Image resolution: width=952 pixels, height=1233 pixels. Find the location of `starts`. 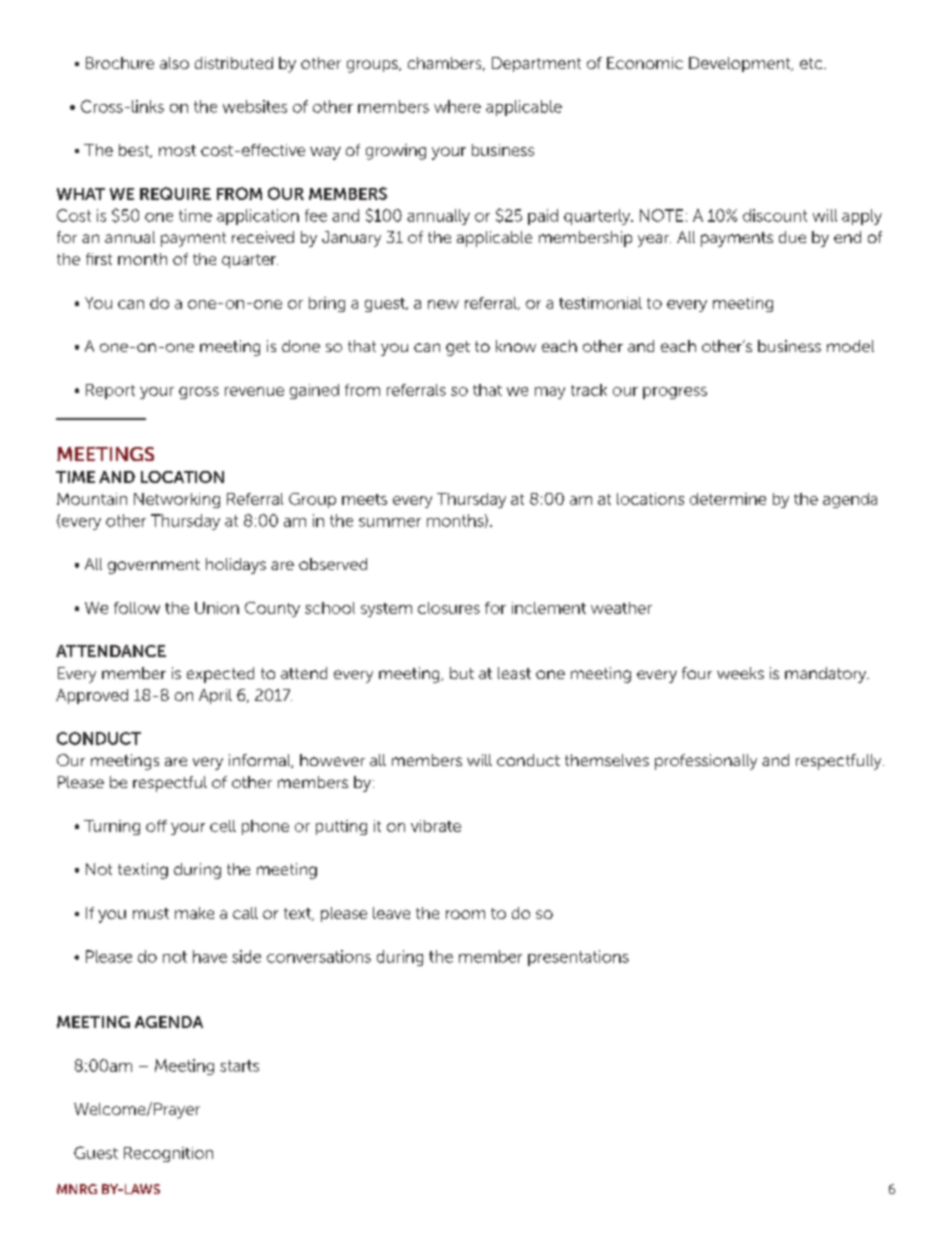

starts is located at coordinates (239, 1066).
